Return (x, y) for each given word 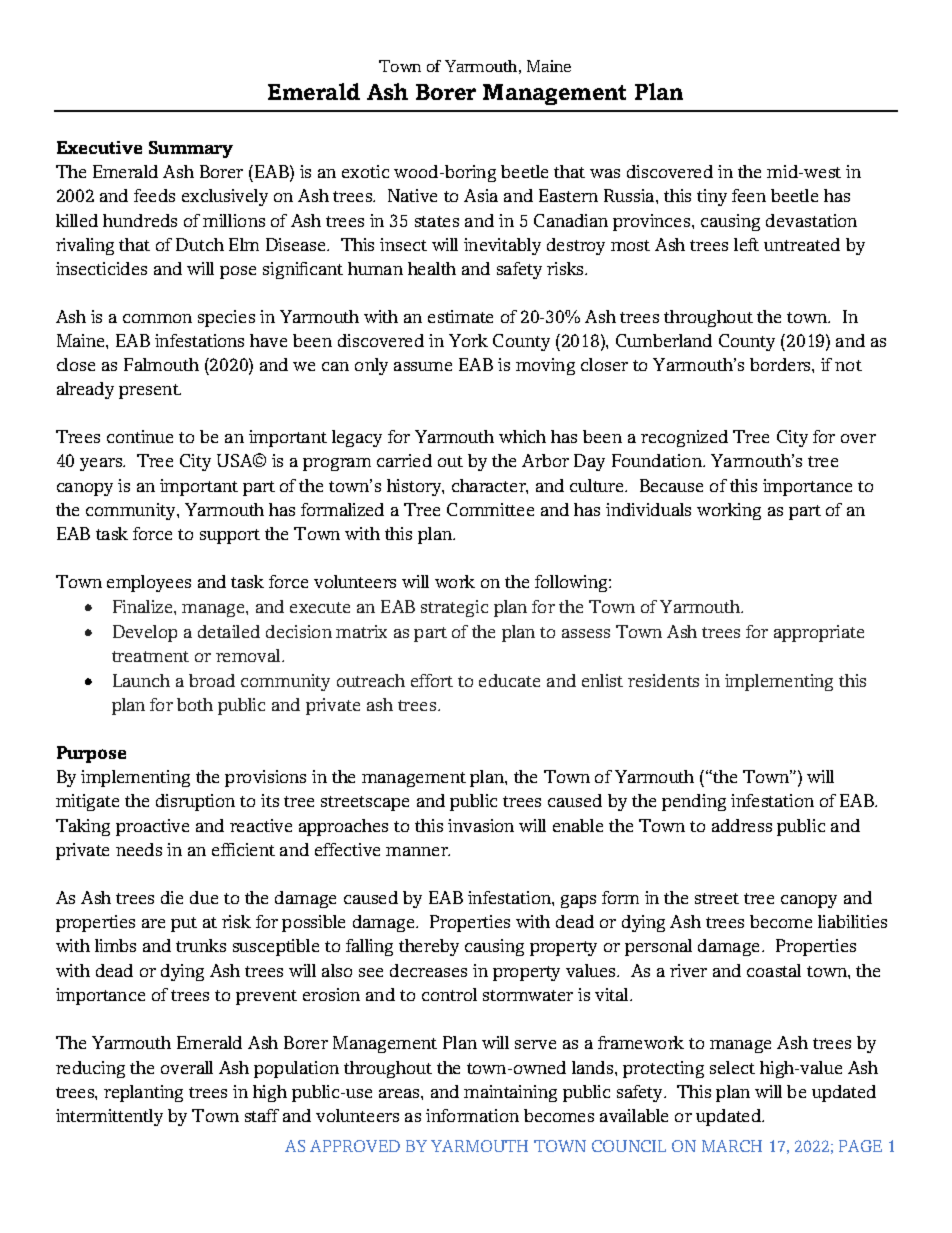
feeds (154, 195)
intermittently (109, 1117)
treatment (150, 656)
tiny (712, 197)
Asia (481, 195)
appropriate (819, 633)
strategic (454, 608)
